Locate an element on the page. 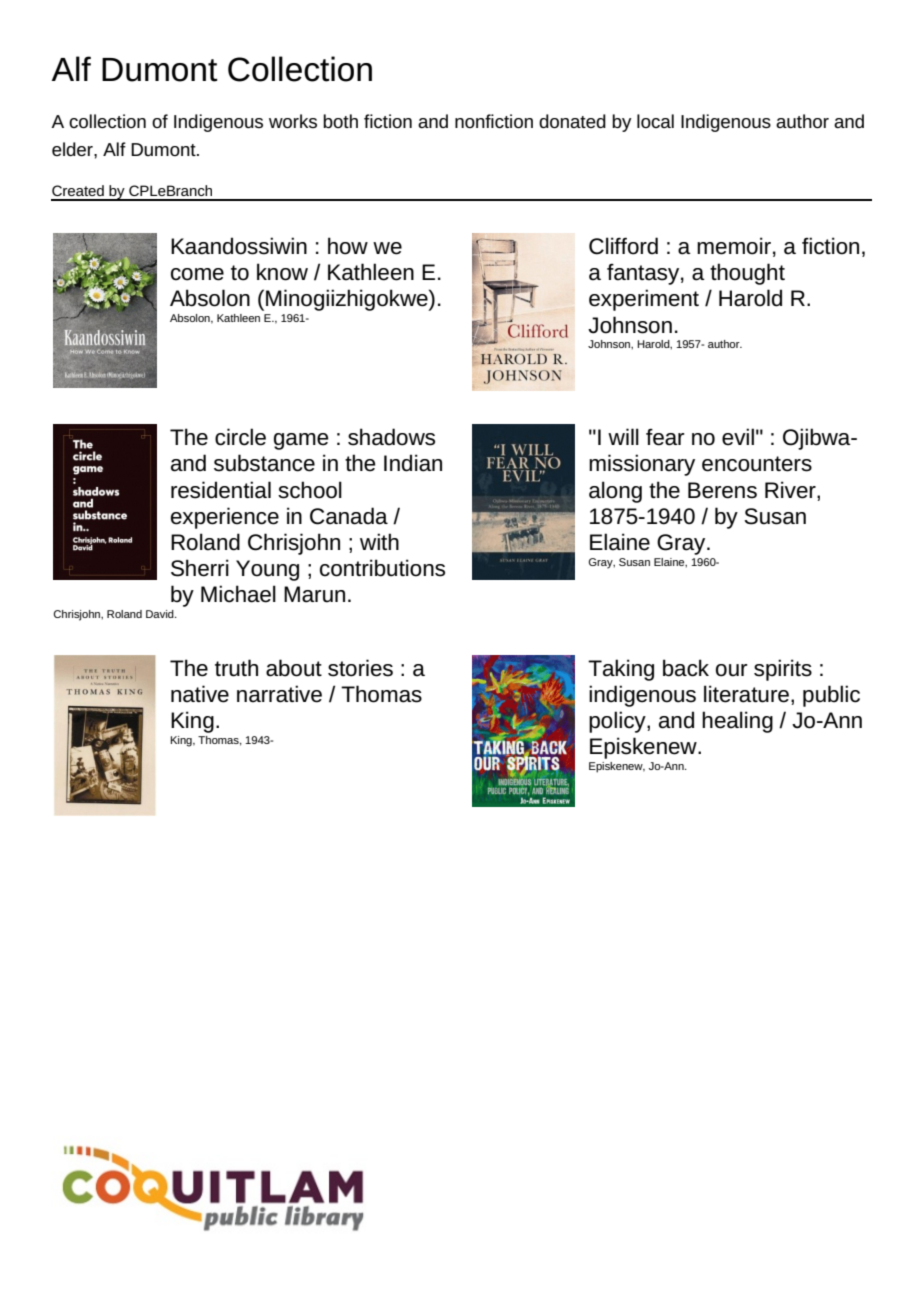 The height and width of the document is (1308, 924). thought is located at coordinates (747, 274).
